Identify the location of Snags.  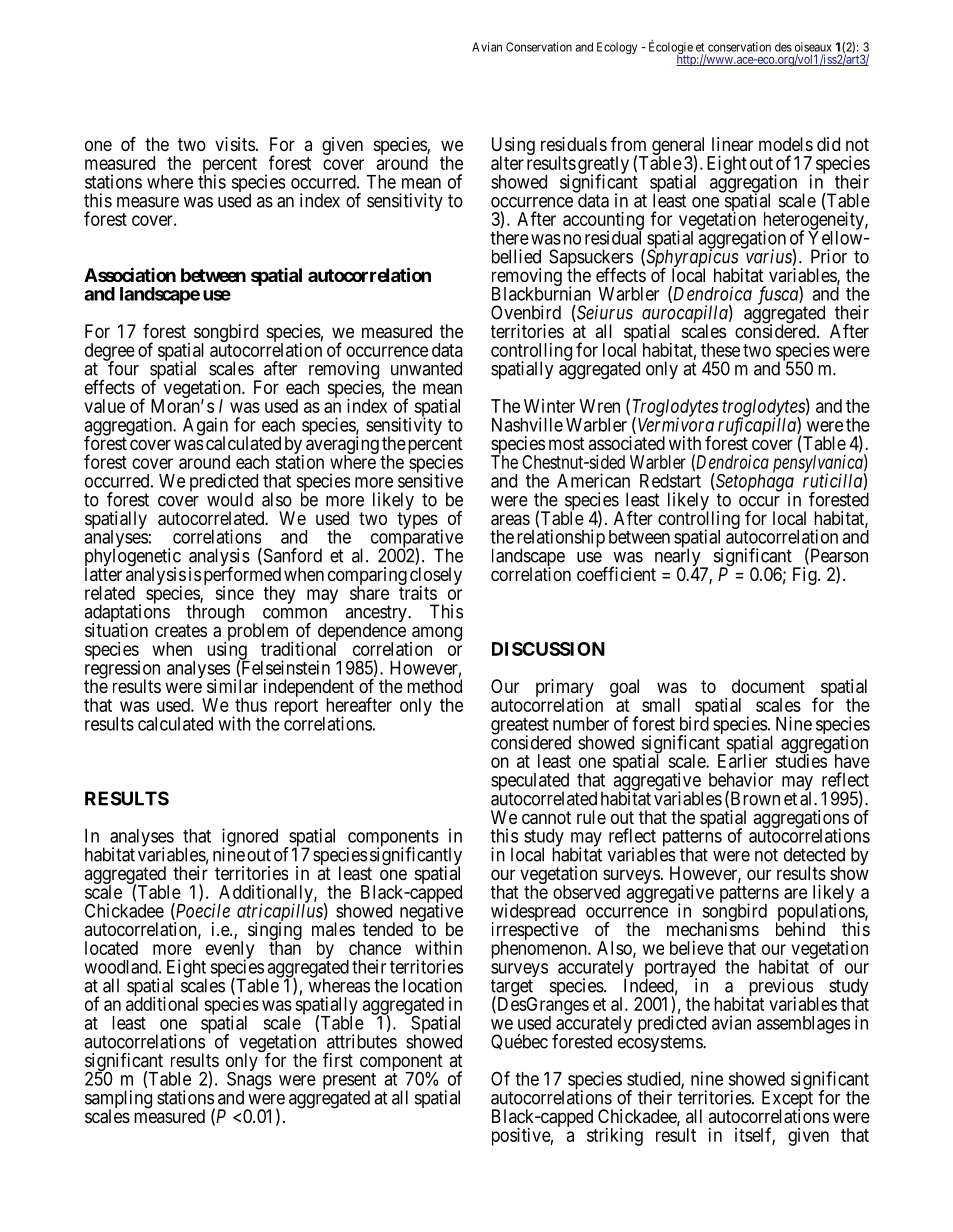
(249, 1081).
